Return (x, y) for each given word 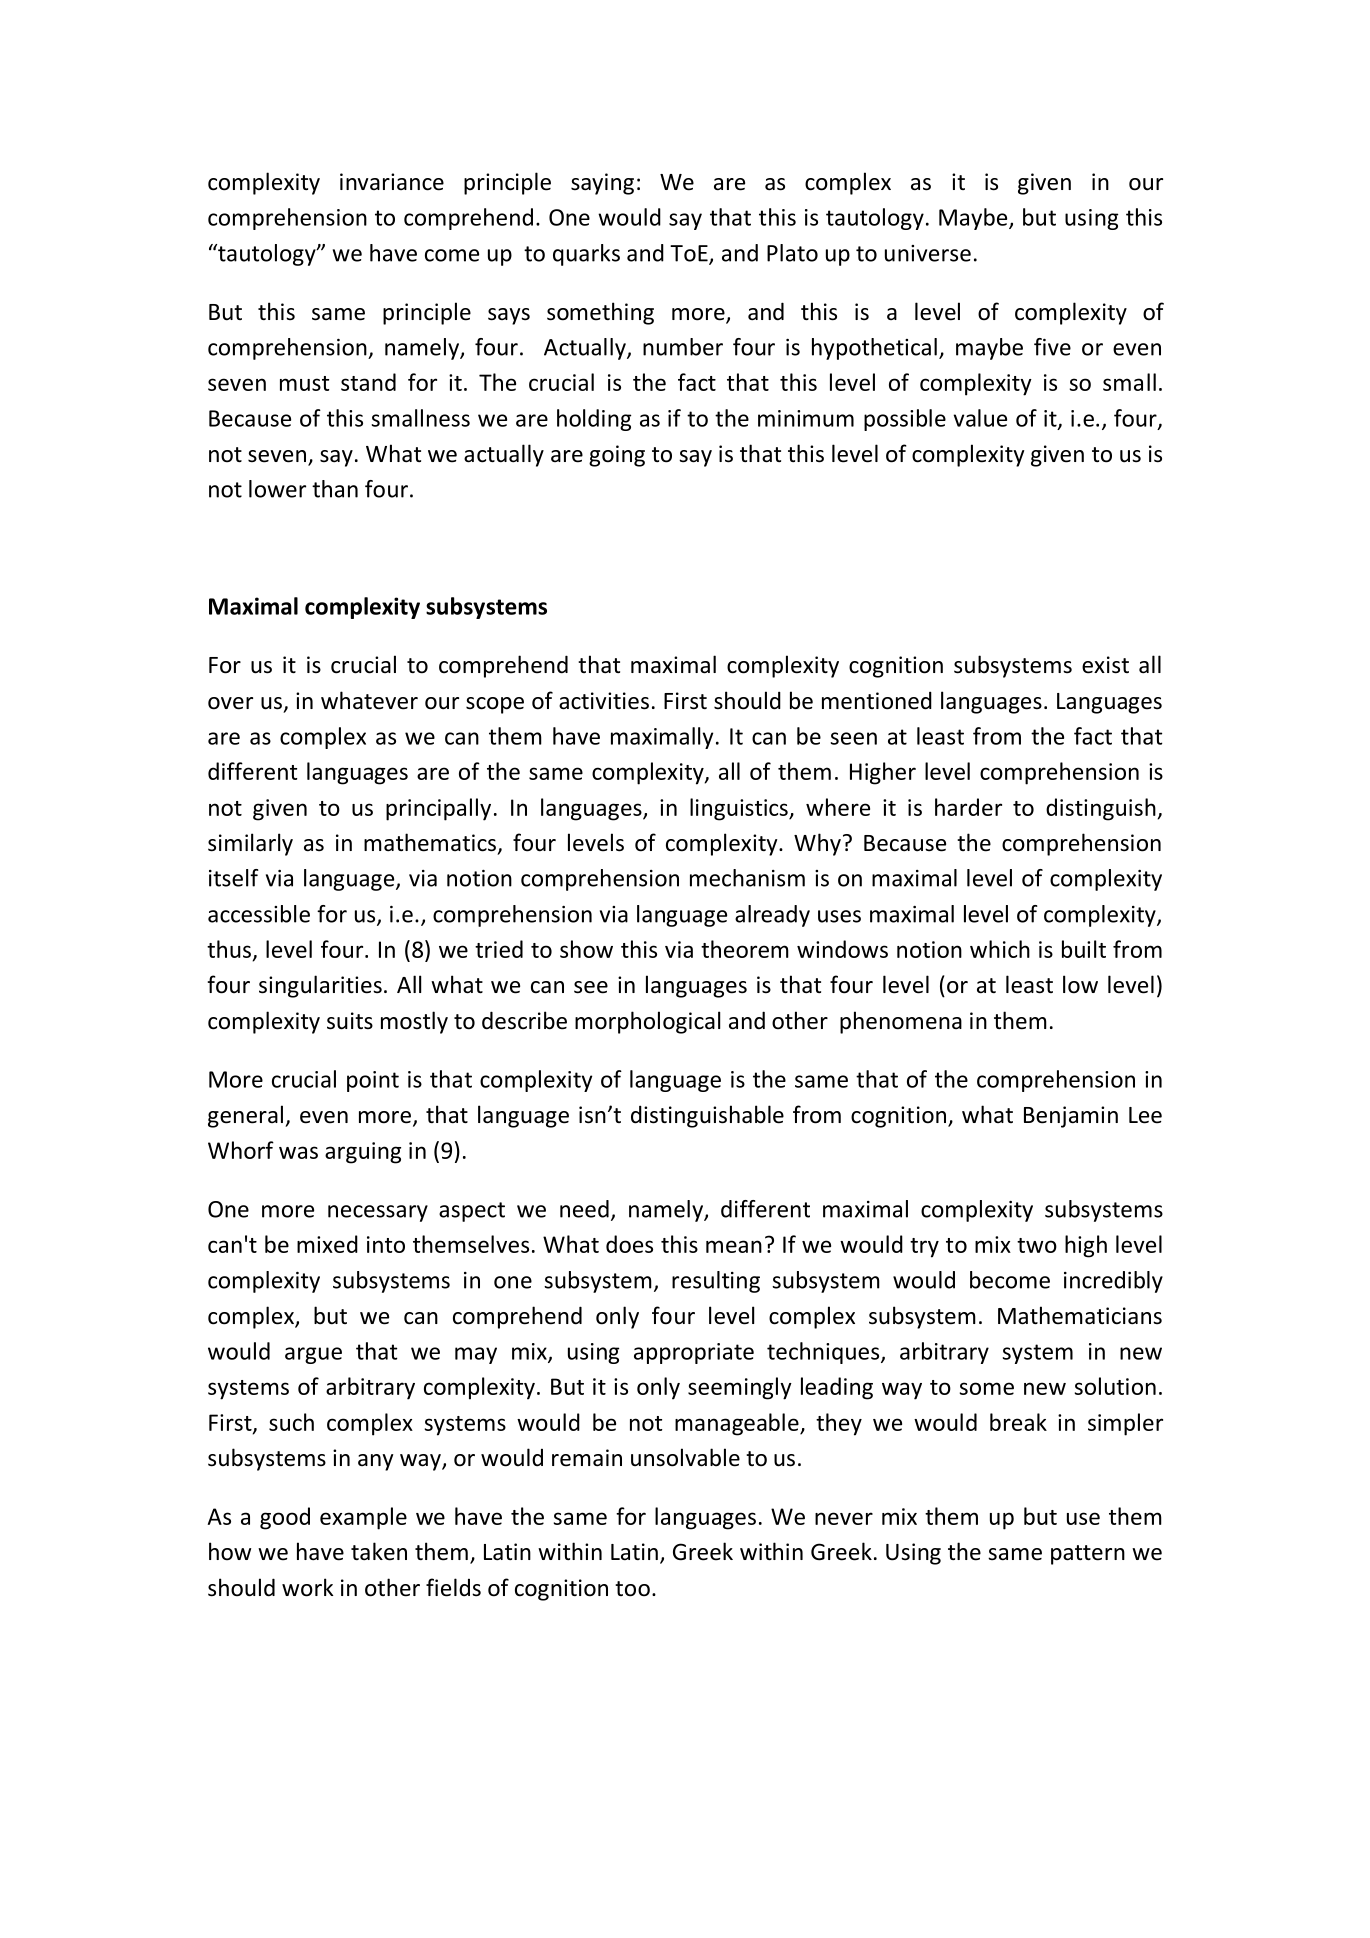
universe (928, 253)
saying (602, 184)
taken (379, 1551)
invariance (392, 182)
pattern (1088, 1555)
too (632, 1589)
